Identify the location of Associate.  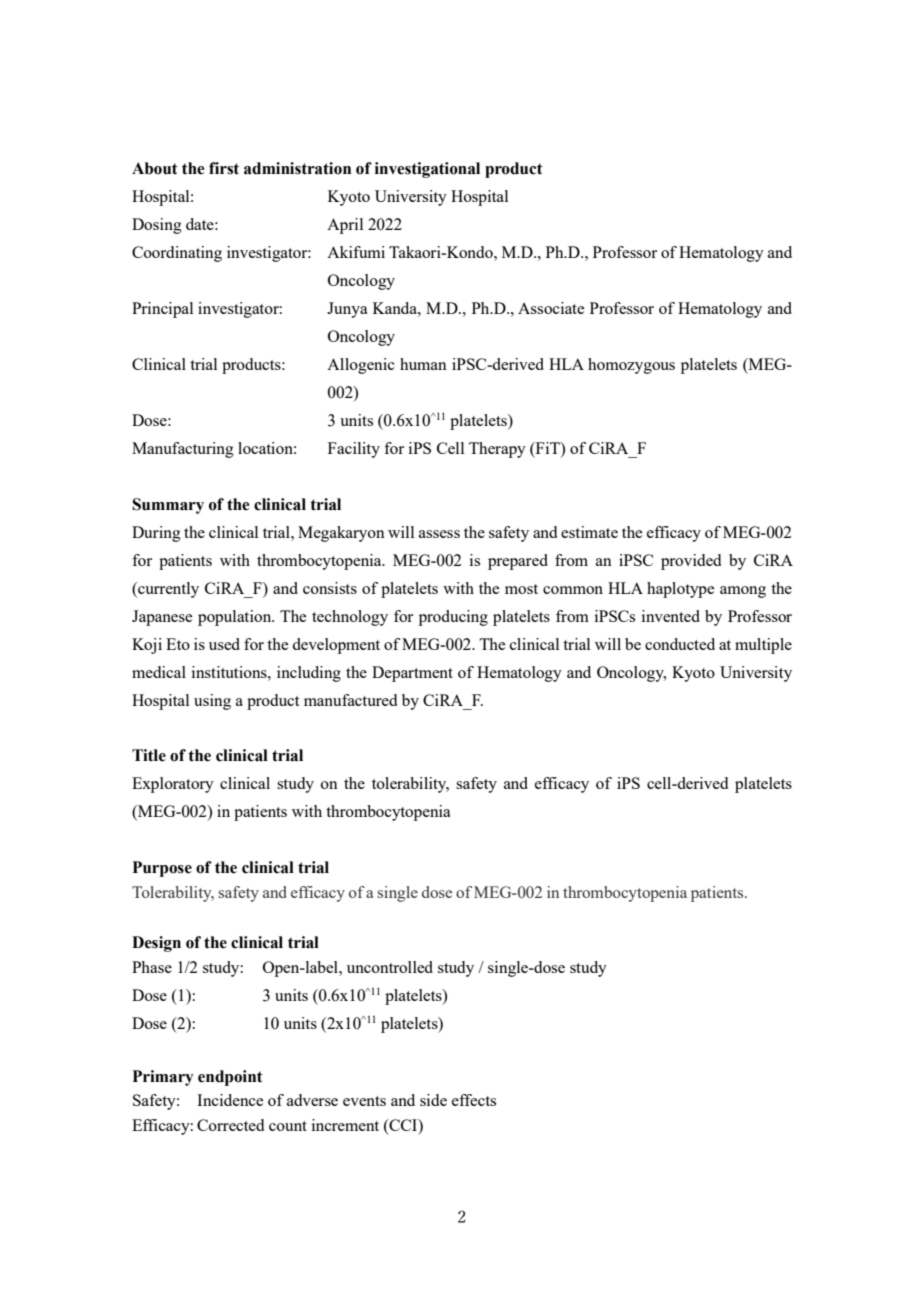
(551, 308).
